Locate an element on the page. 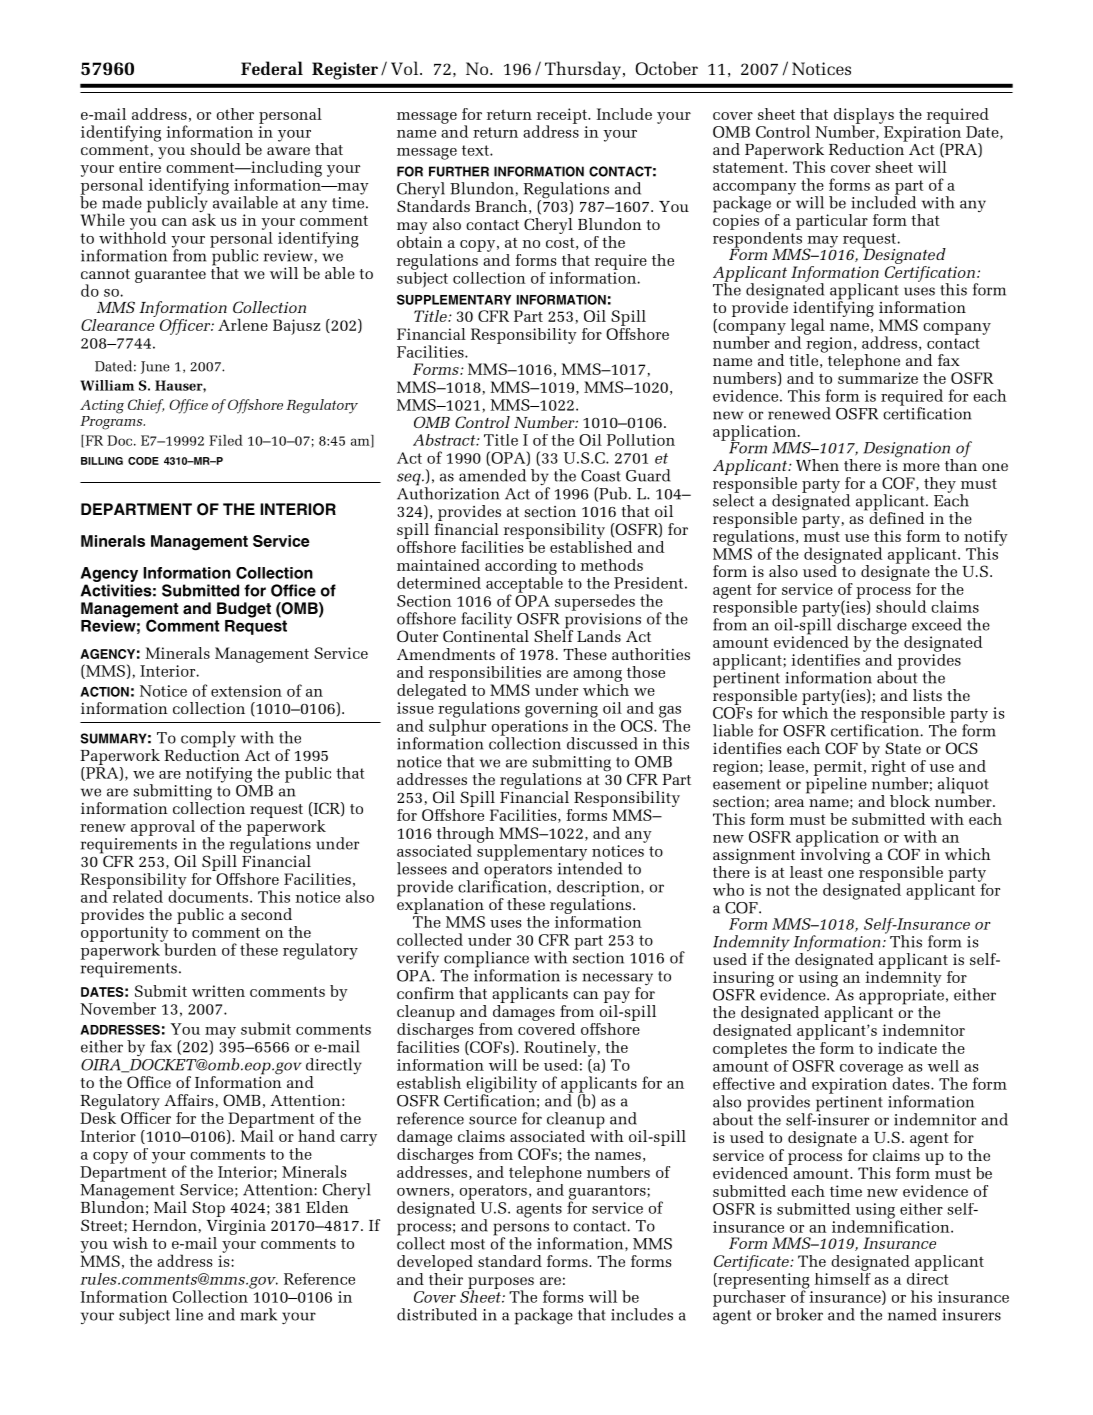 The height and width of the page is (1415, 1093). governing is located at coordinates (562, 711).
